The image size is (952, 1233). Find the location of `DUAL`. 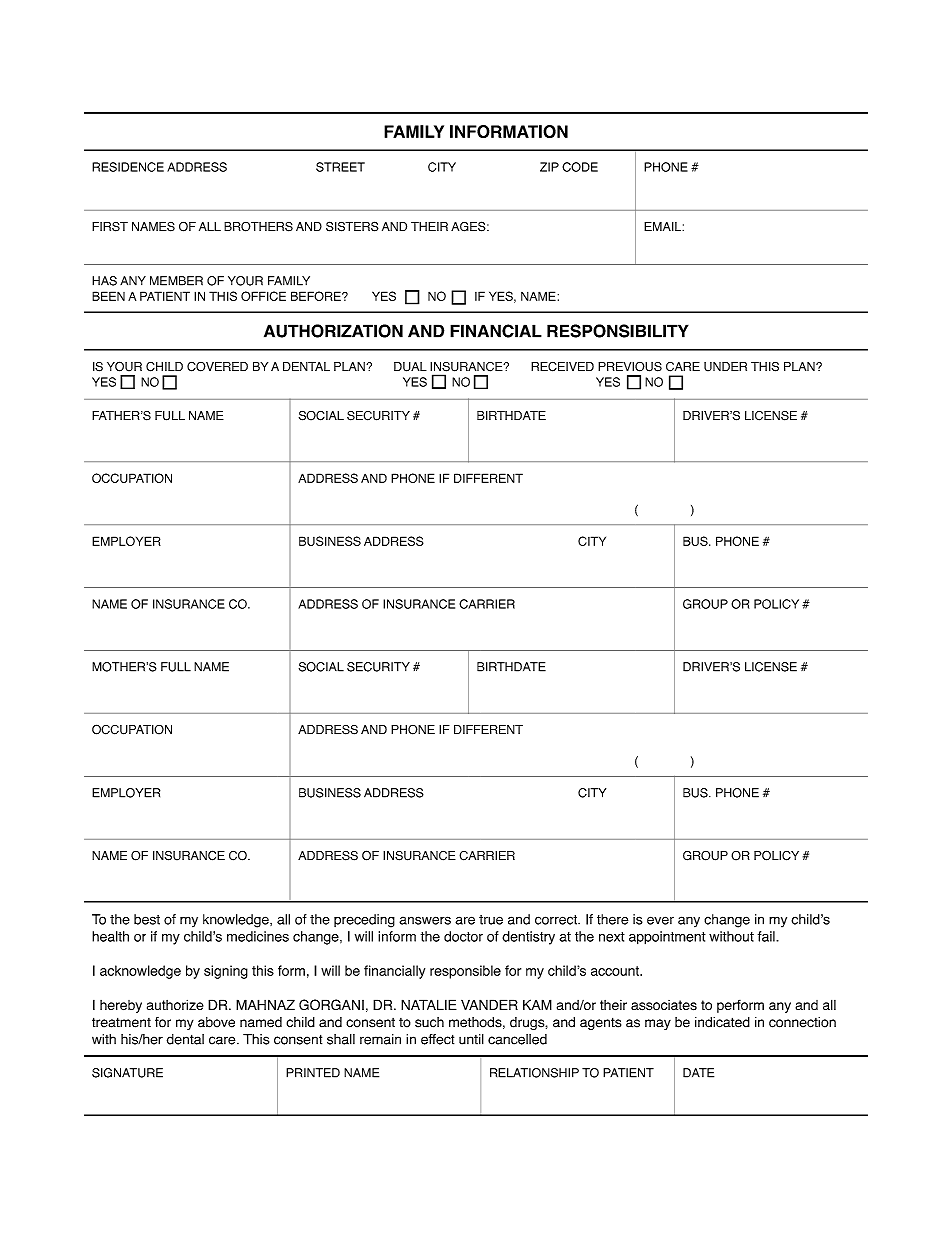

DUAL is located at coordinates (410, 367).
